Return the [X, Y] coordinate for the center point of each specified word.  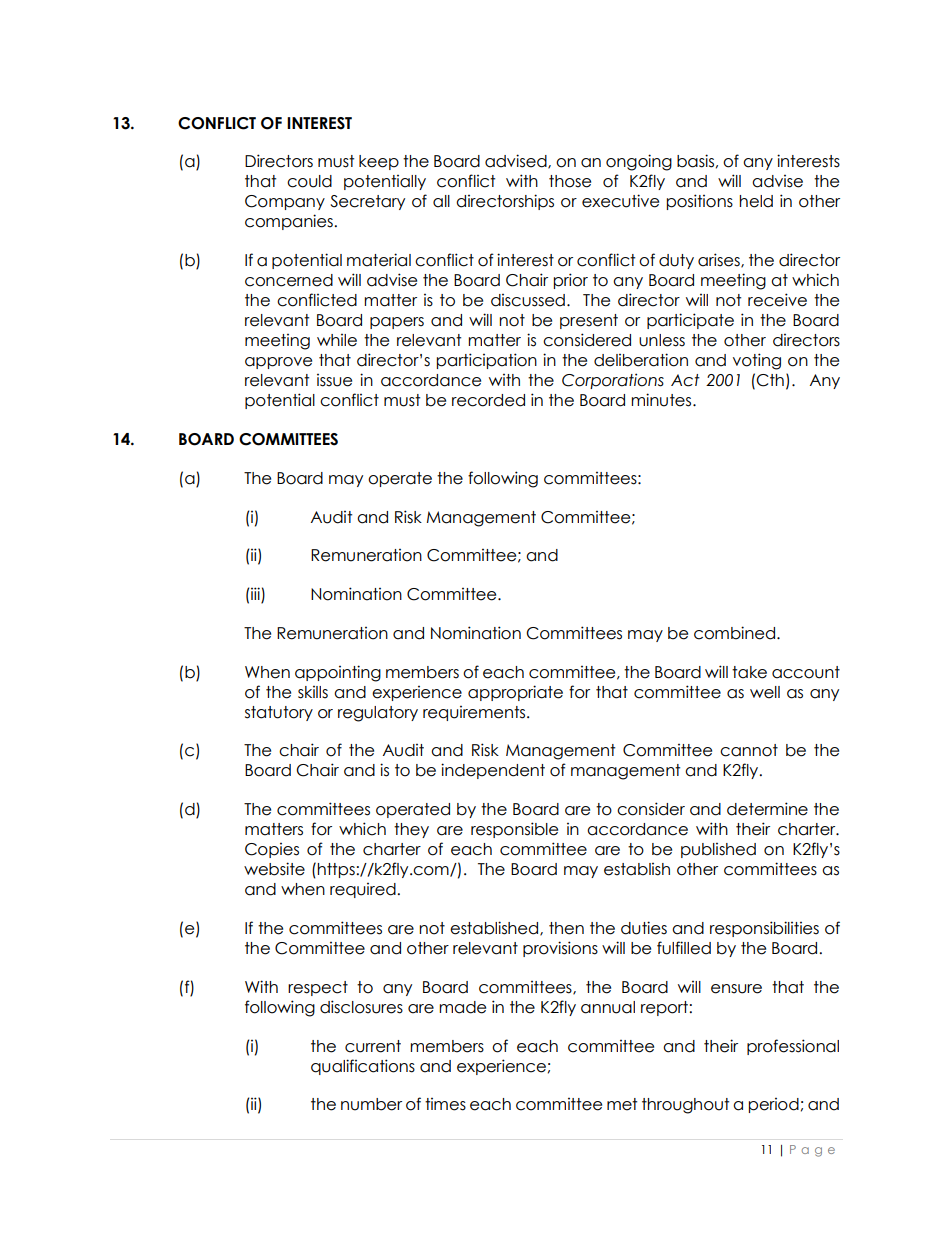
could [309, 181]
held [756, 201]
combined [736, 633]
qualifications [363, 1067]
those [570, 181]
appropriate [515, 693]
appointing [338, 673]
